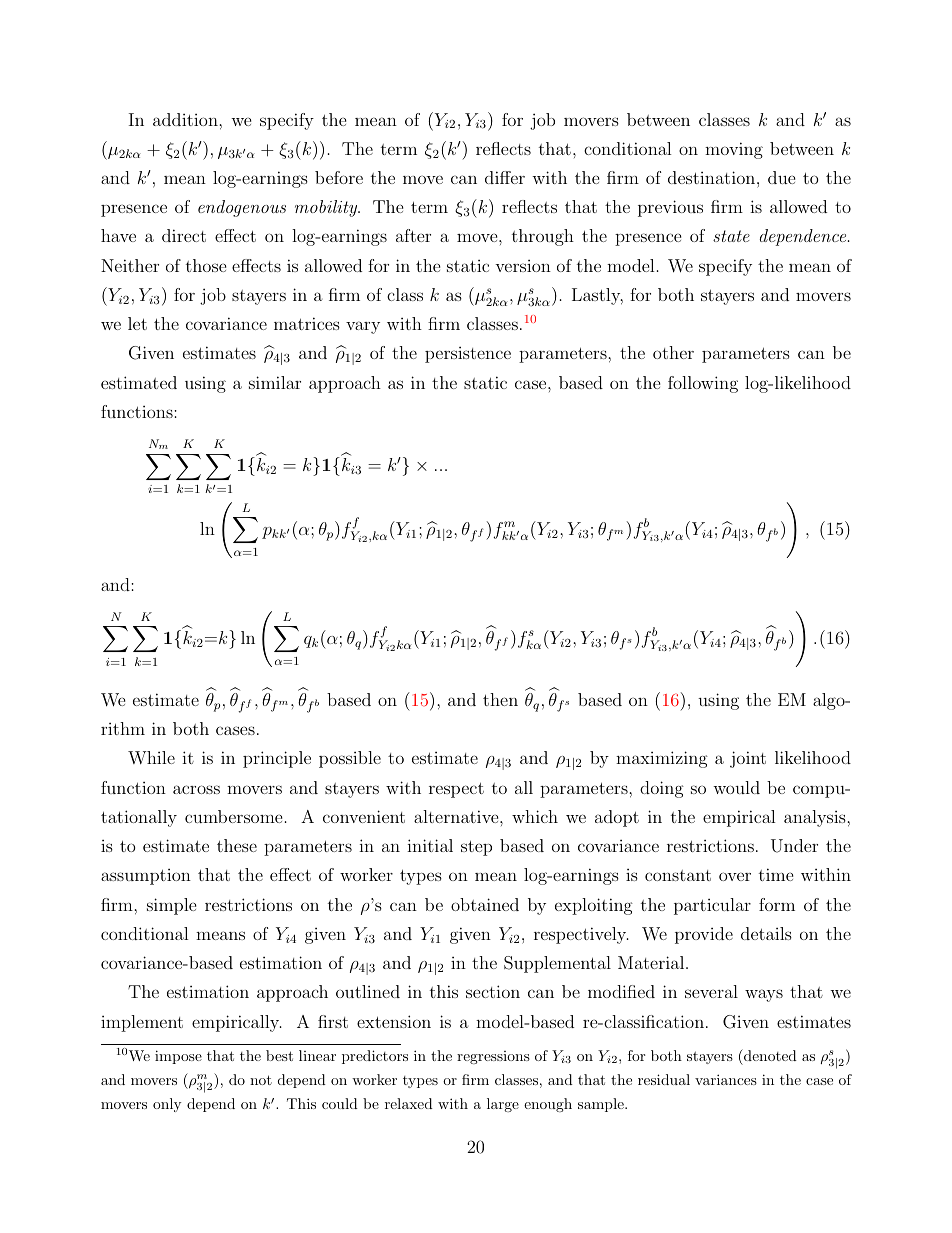  What do you see at coordinates (186, 119) in the screenshot?
I see `addition` at bounding box center [186, 119].
